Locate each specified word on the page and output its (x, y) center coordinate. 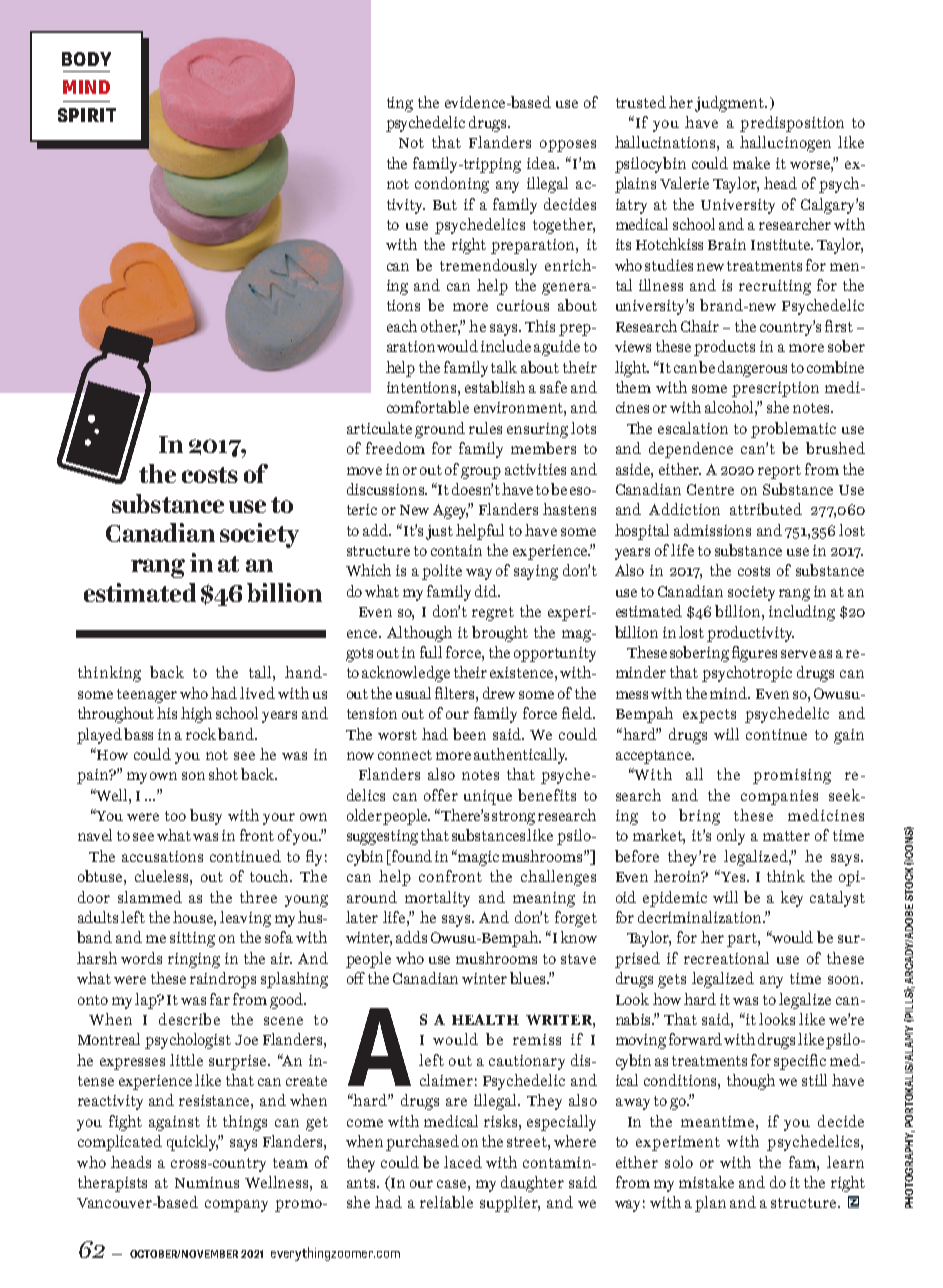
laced (463, 1162)
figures (754, 654)
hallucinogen (785, 144)
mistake (706, 1182)
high (196, 715)
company (236, 1206)
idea (543, 163)
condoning (452, 185)
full (431, 652)
